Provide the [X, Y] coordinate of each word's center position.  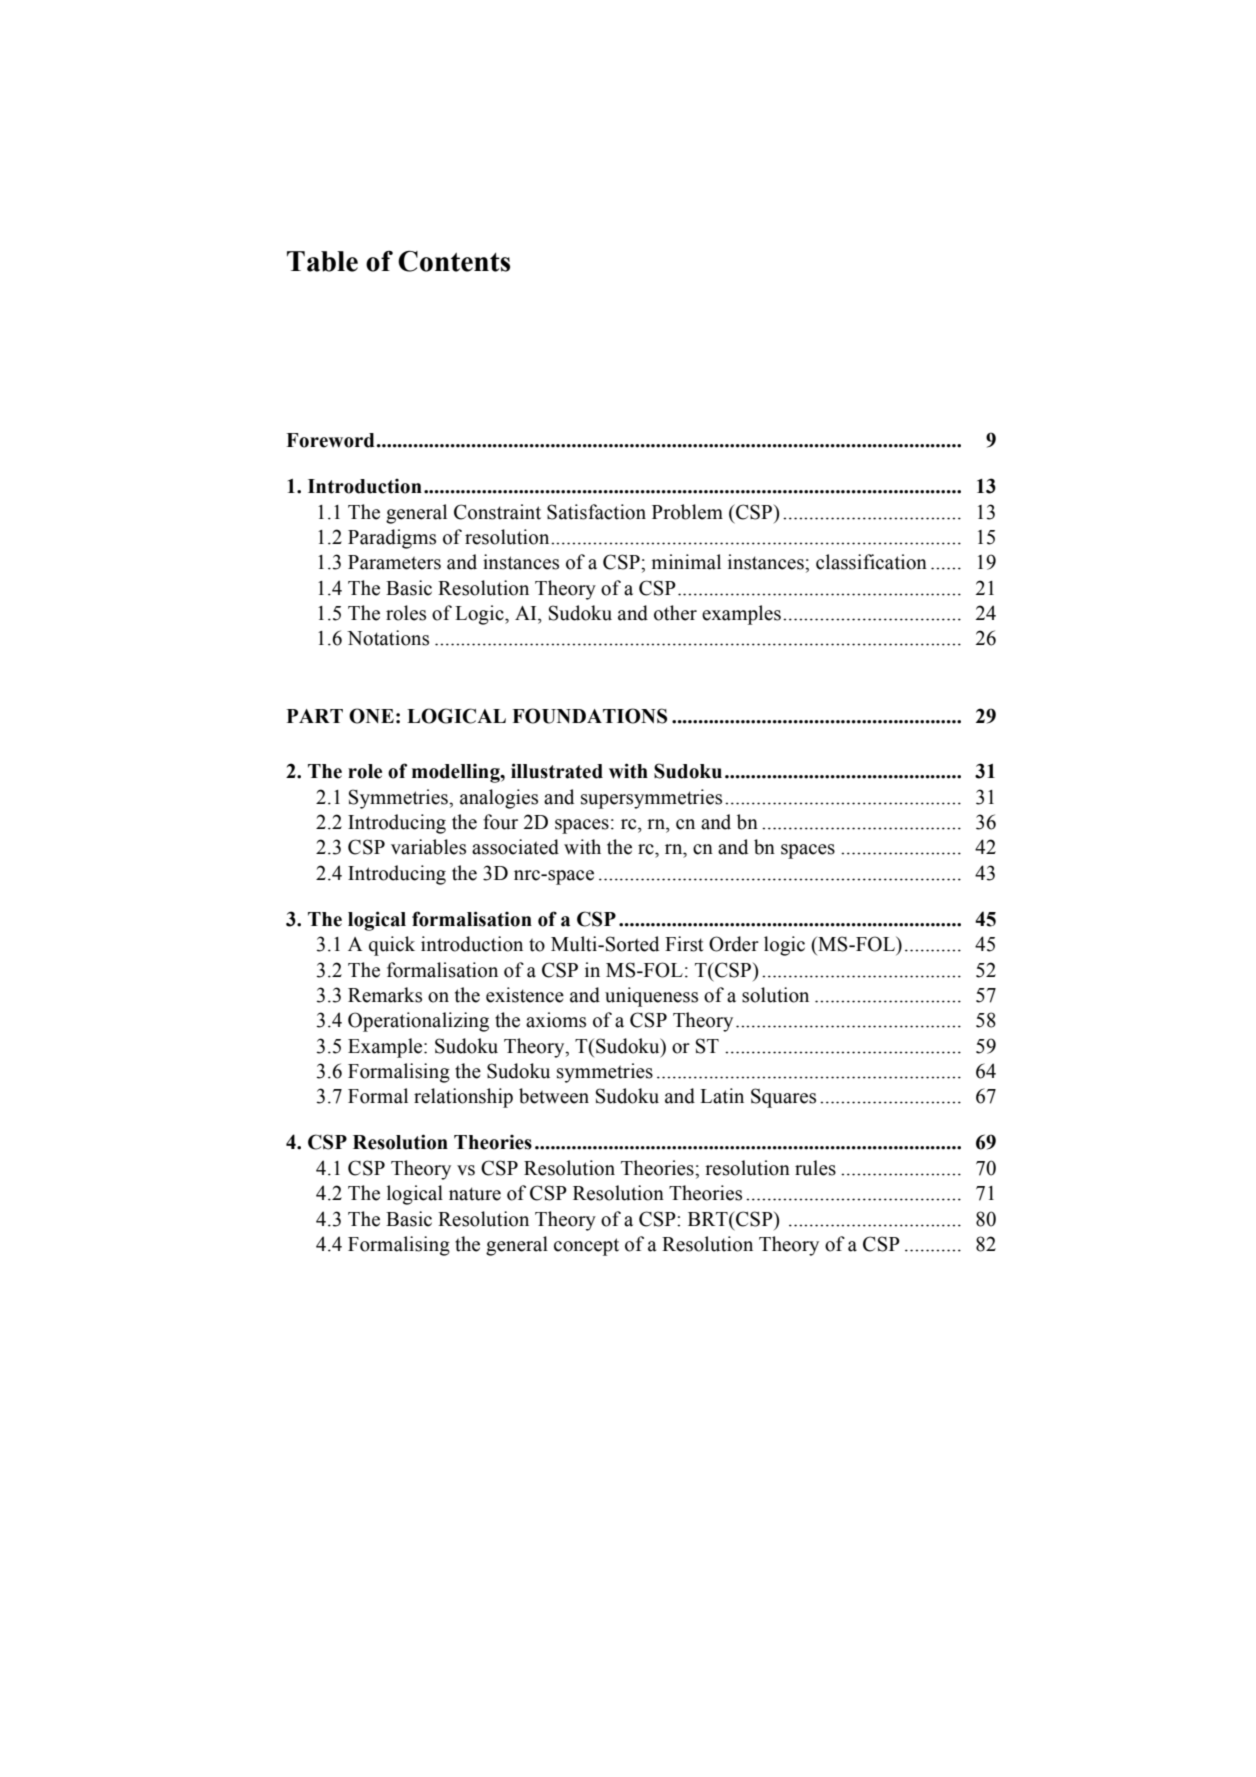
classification [871, 562]
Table [322, 261]
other [675, 613]
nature [475, 1194]
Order [734, 944]
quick [392, 946]
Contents [454, 261]
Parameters [394, 562]
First [684, 944]
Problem [687, 512]
